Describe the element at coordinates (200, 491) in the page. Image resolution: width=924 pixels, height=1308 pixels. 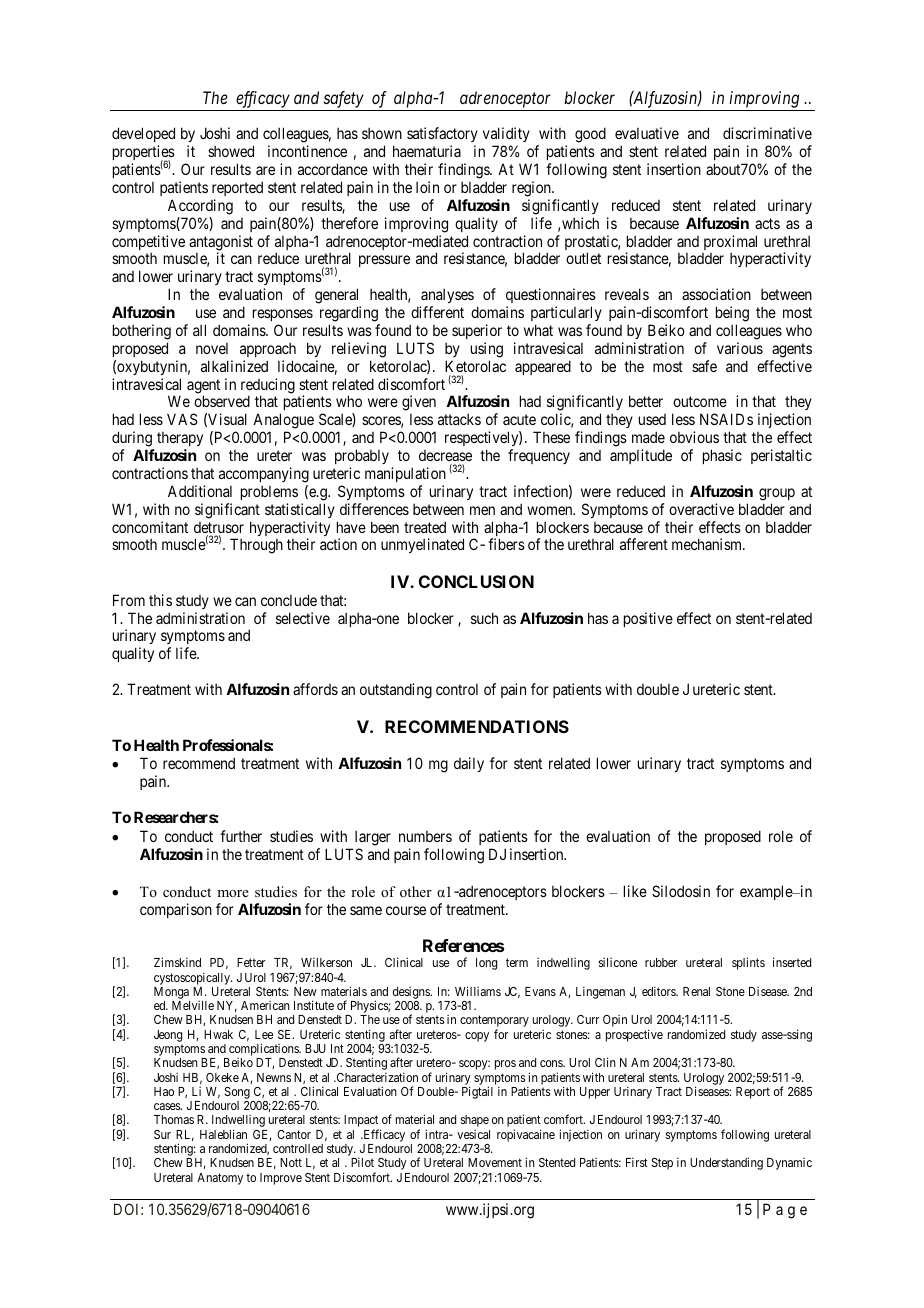
I see `Additional` at that location.
